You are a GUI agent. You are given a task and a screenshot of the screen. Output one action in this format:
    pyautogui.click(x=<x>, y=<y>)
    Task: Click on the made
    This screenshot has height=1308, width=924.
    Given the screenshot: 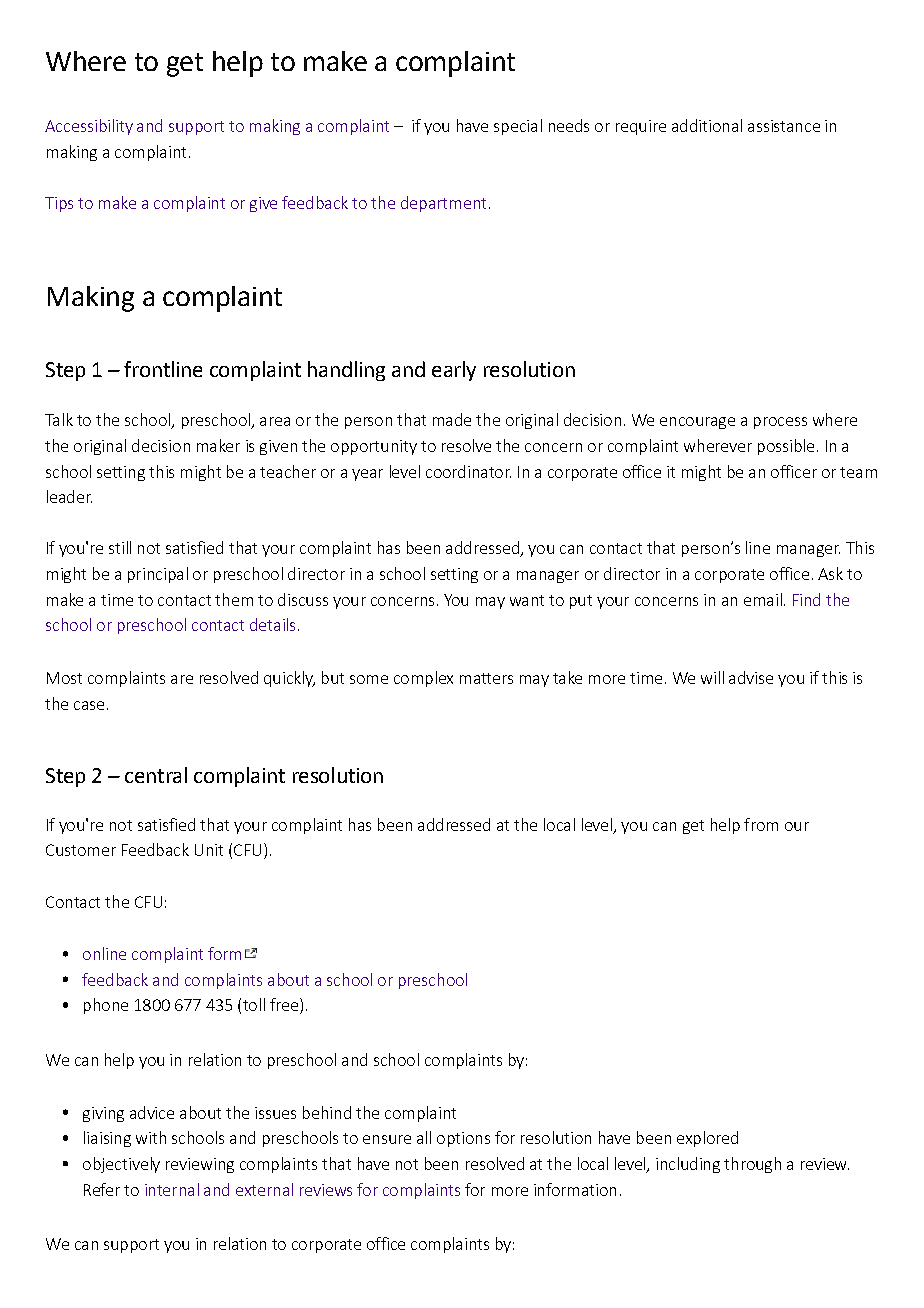 What is the action you would take?
    pyautogui.click(x=452, y=419)
